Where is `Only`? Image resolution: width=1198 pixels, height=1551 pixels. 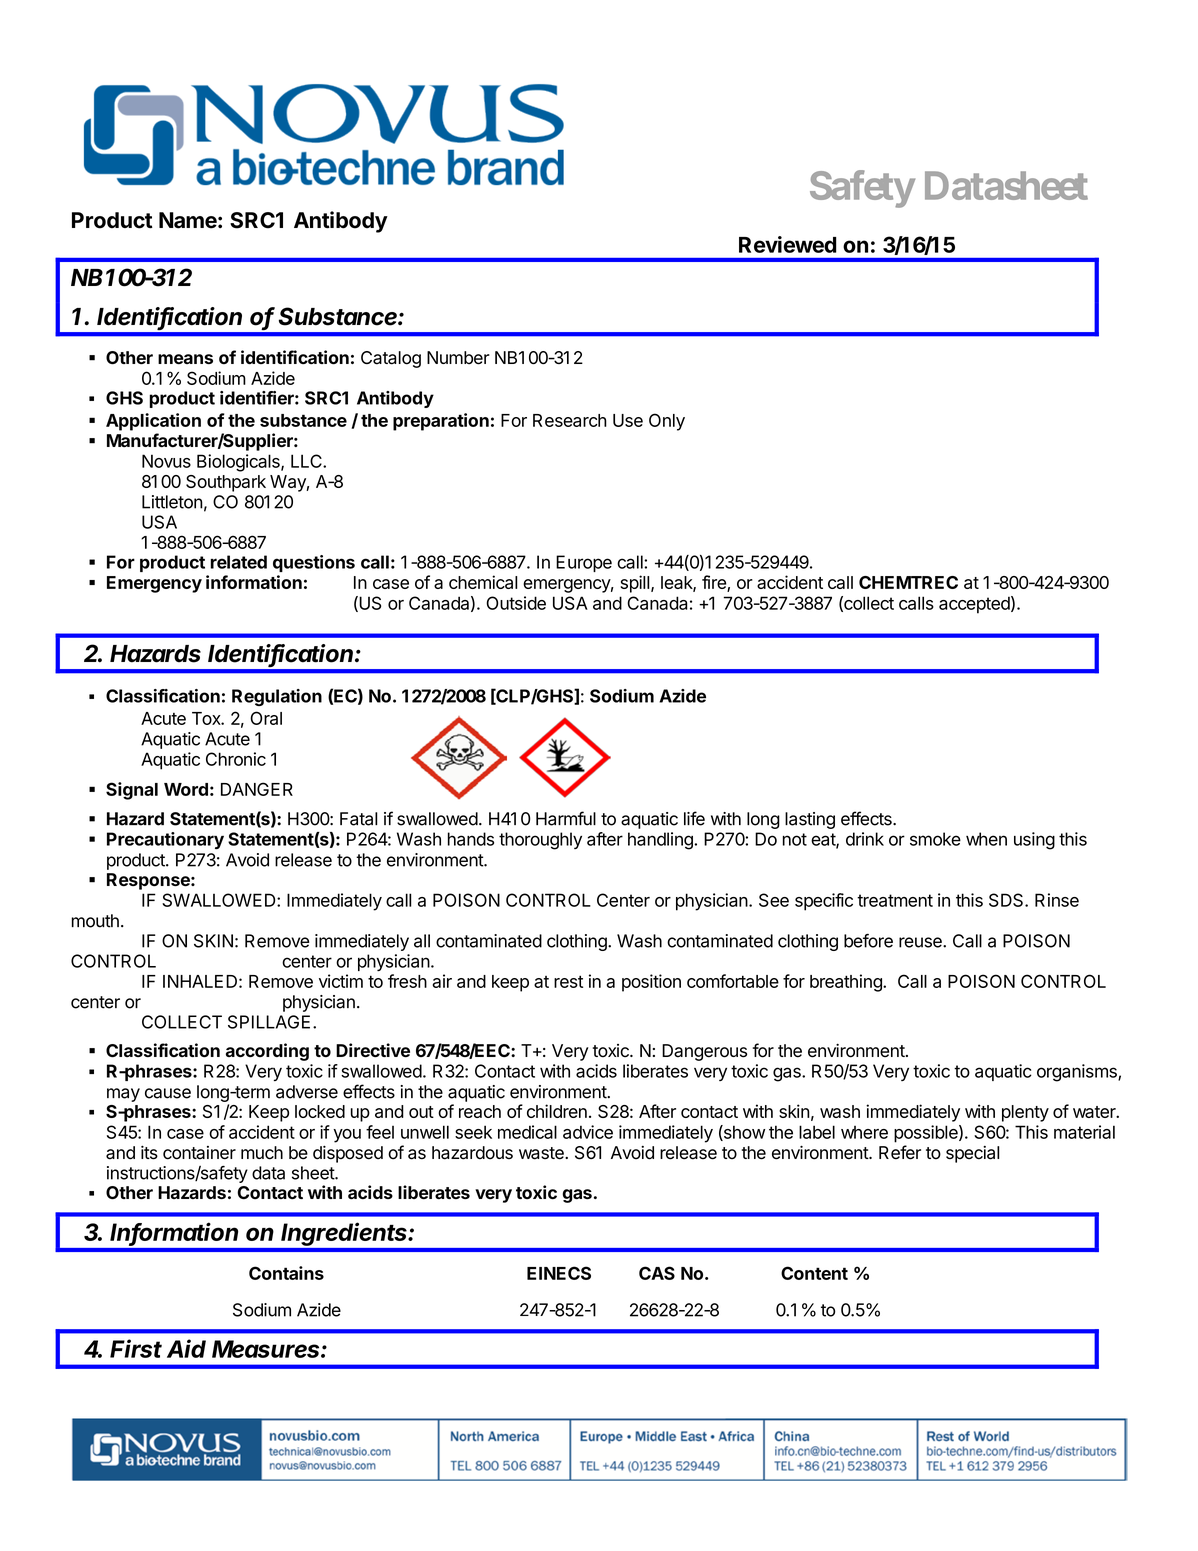
Only is located at coordinates (667, 422).
